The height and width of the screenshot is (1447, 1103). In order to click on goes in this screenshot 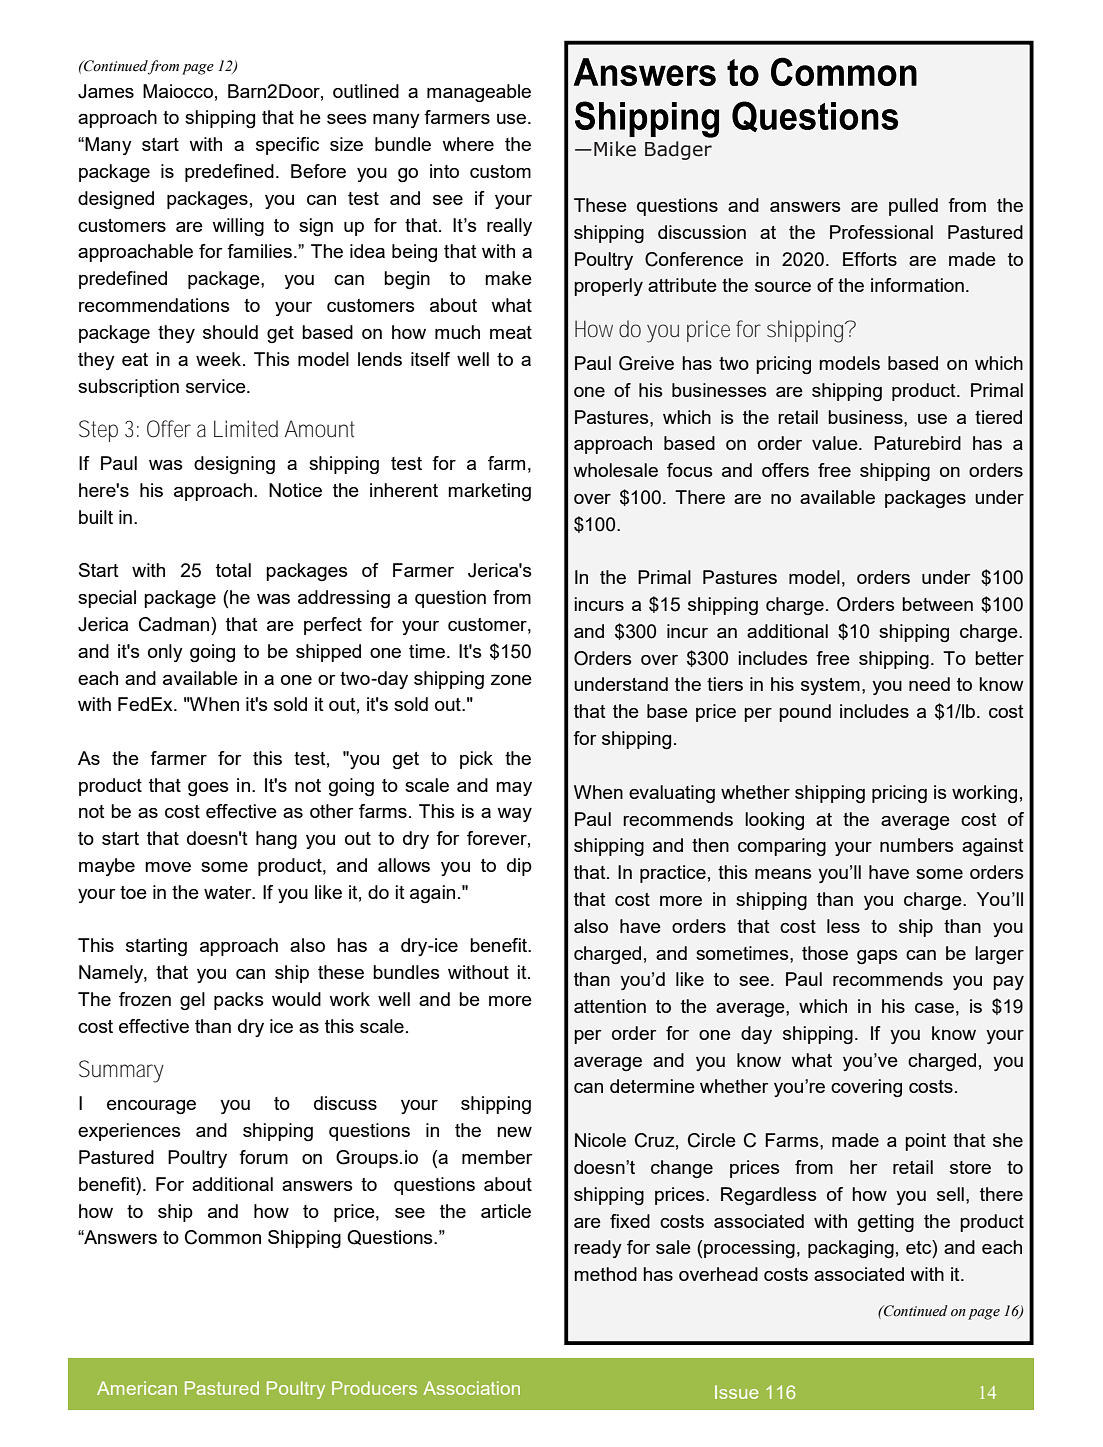, I will do `click(208, 789)`.
